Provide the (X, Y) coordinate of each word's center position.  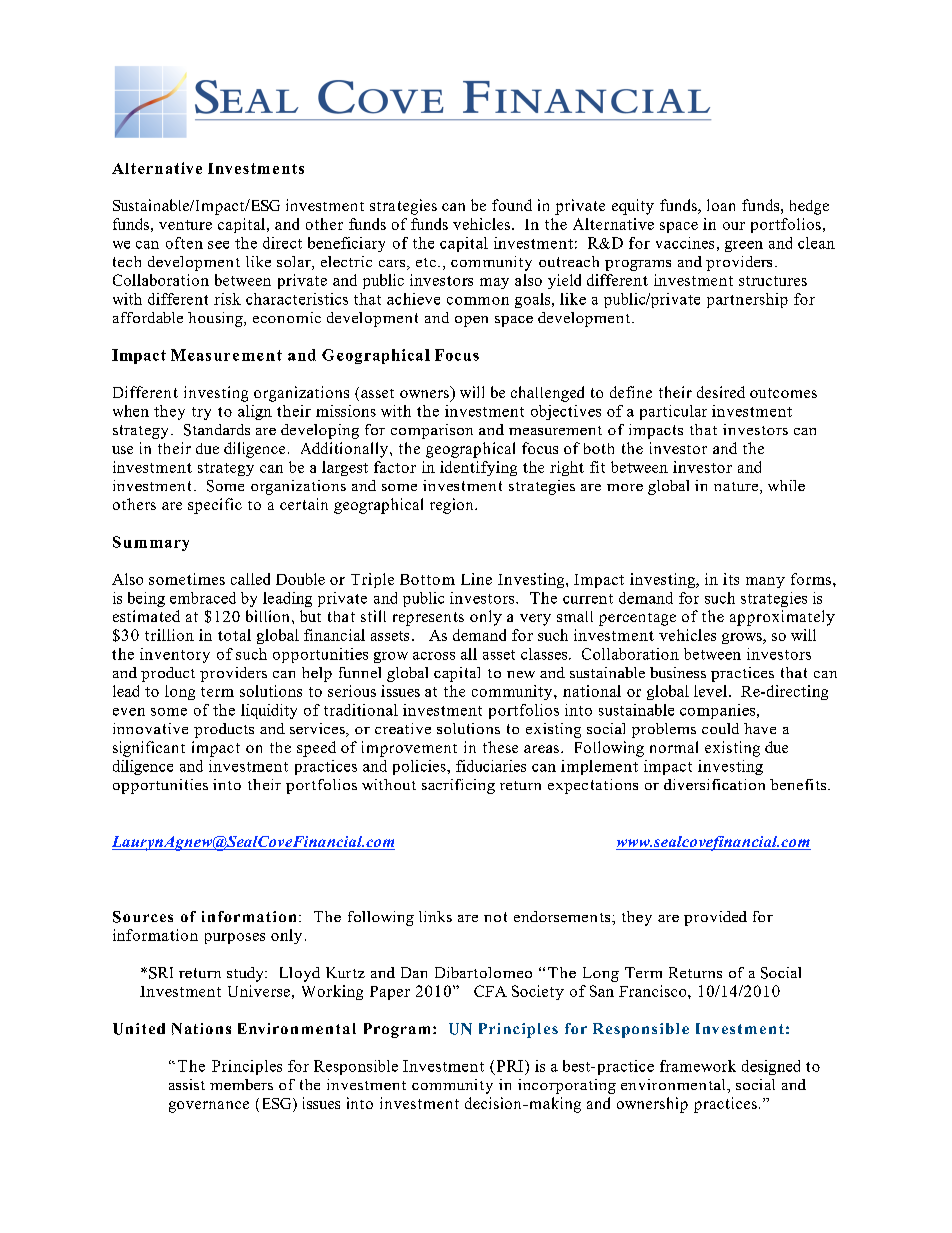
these (500, 747)
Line (476, 579)
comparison (432, 431)
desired (721, 392)
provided (715, 918)
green (744, 246)
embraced (203, 598)
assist (187, 1084)
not (495, 917)
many (765, 582)
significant (149, 749)
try (201, 413)
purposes (235, 938)
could (720, 728)
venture (185, 225)
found (512, 205)
